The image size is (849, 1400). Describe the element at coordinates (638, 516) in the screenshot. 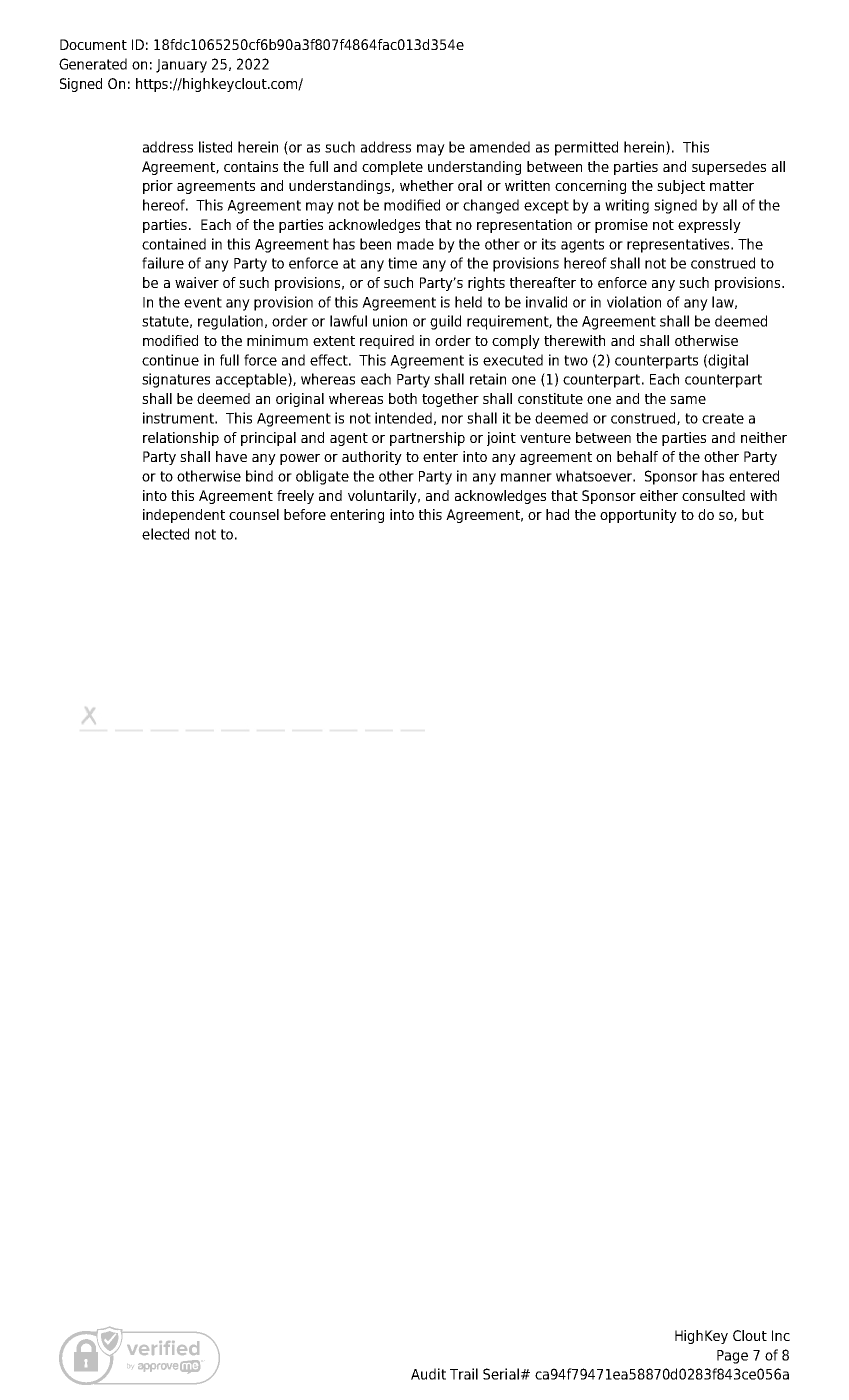

I see `opportunity` at that location.
